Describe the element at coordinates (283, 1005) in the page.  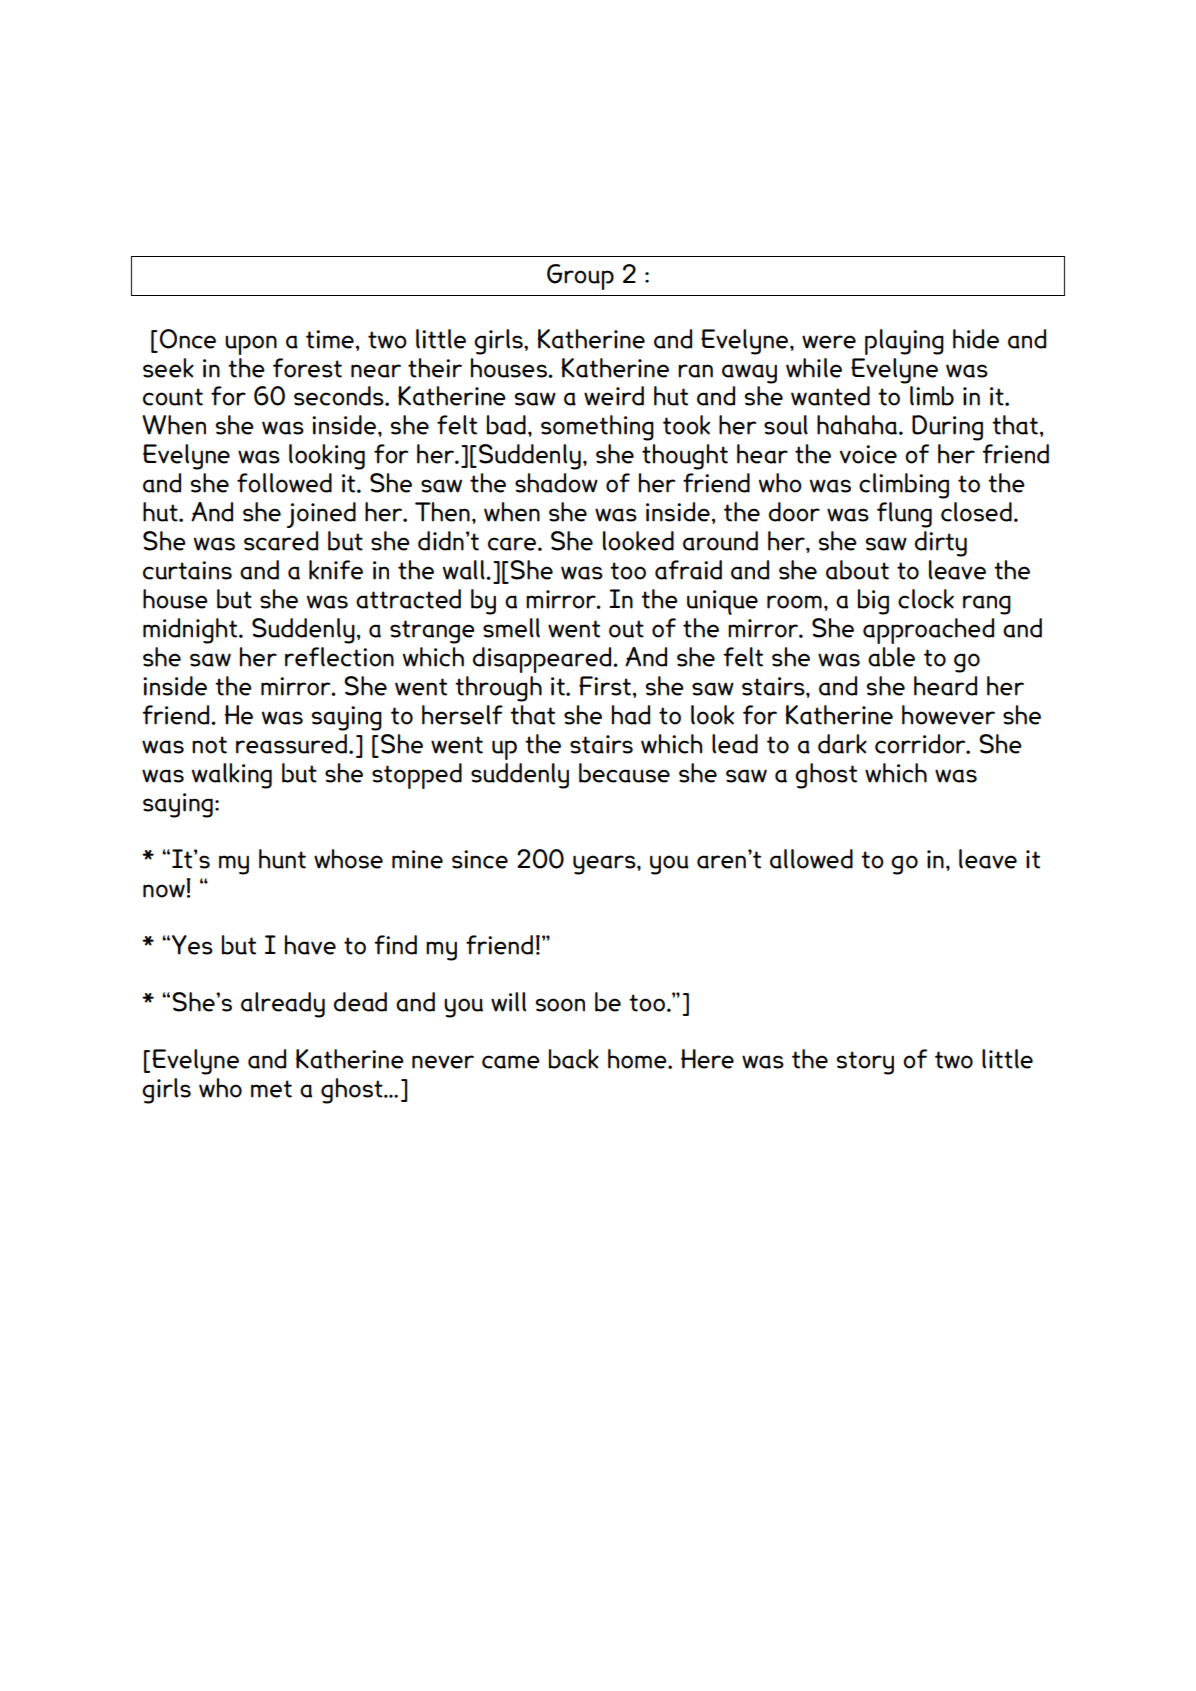
I see `already` at that location.
